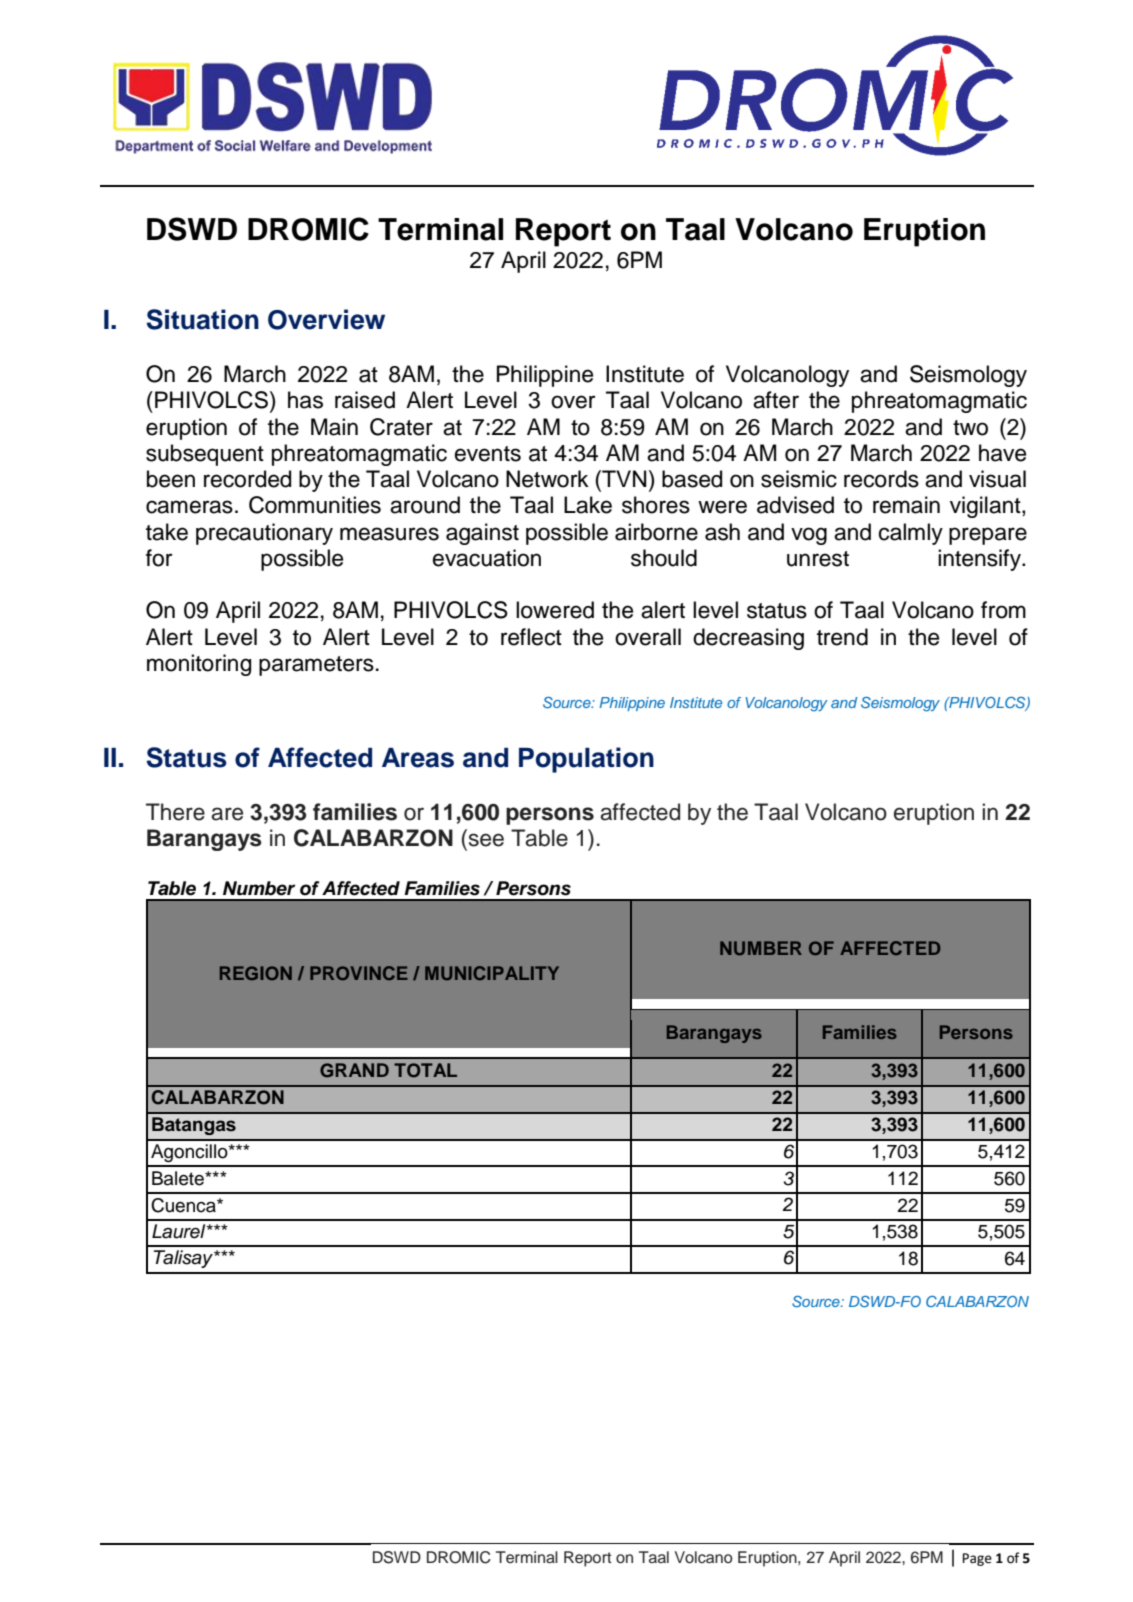 This screenshot has height=1602, width=1133. Describe the element at coordinates (305, 400) in the screenshot. I see `has` at that location.
